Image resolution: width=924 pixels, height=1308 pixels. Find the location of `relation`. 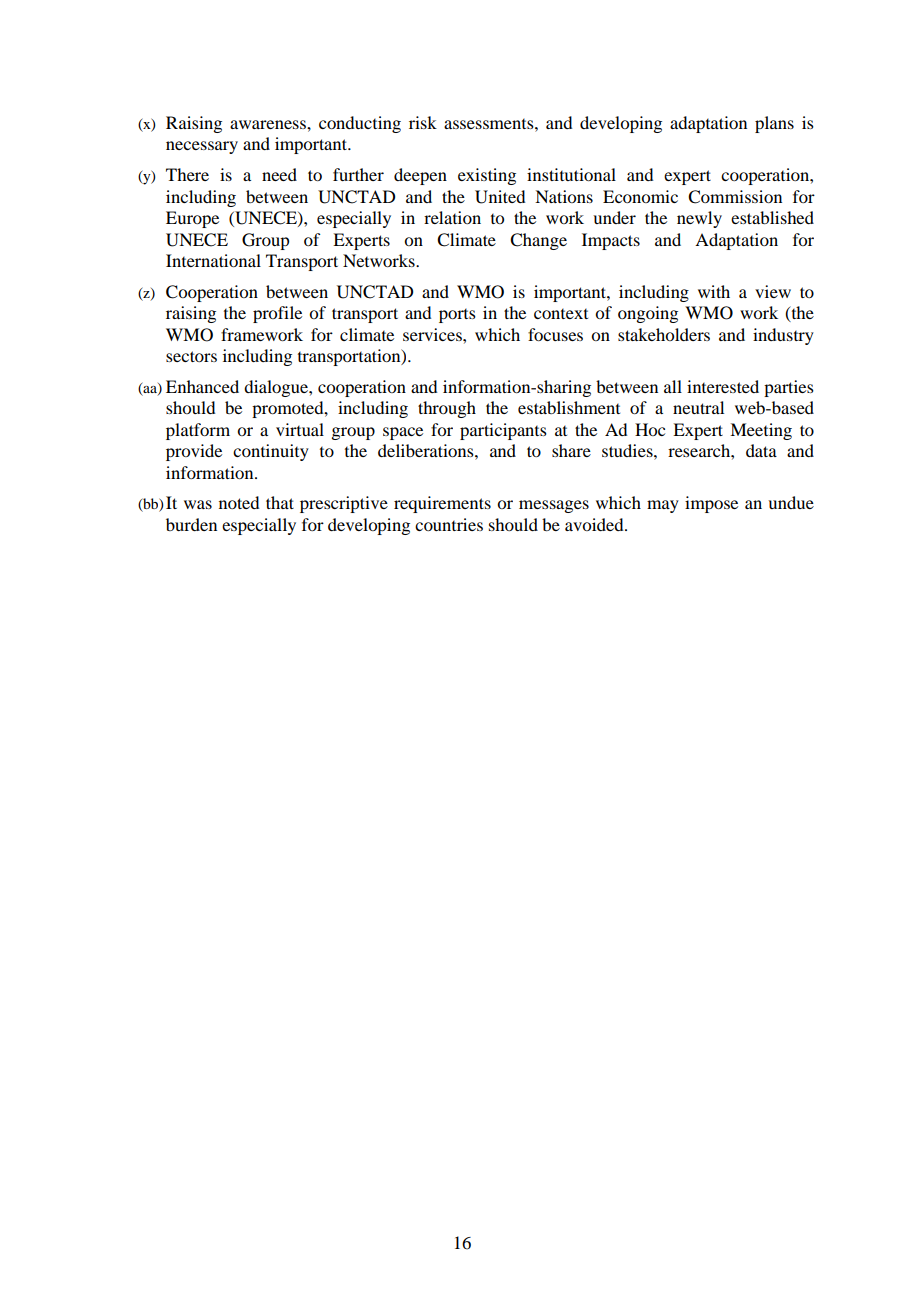

relation is located at coordinates (452, 217).
